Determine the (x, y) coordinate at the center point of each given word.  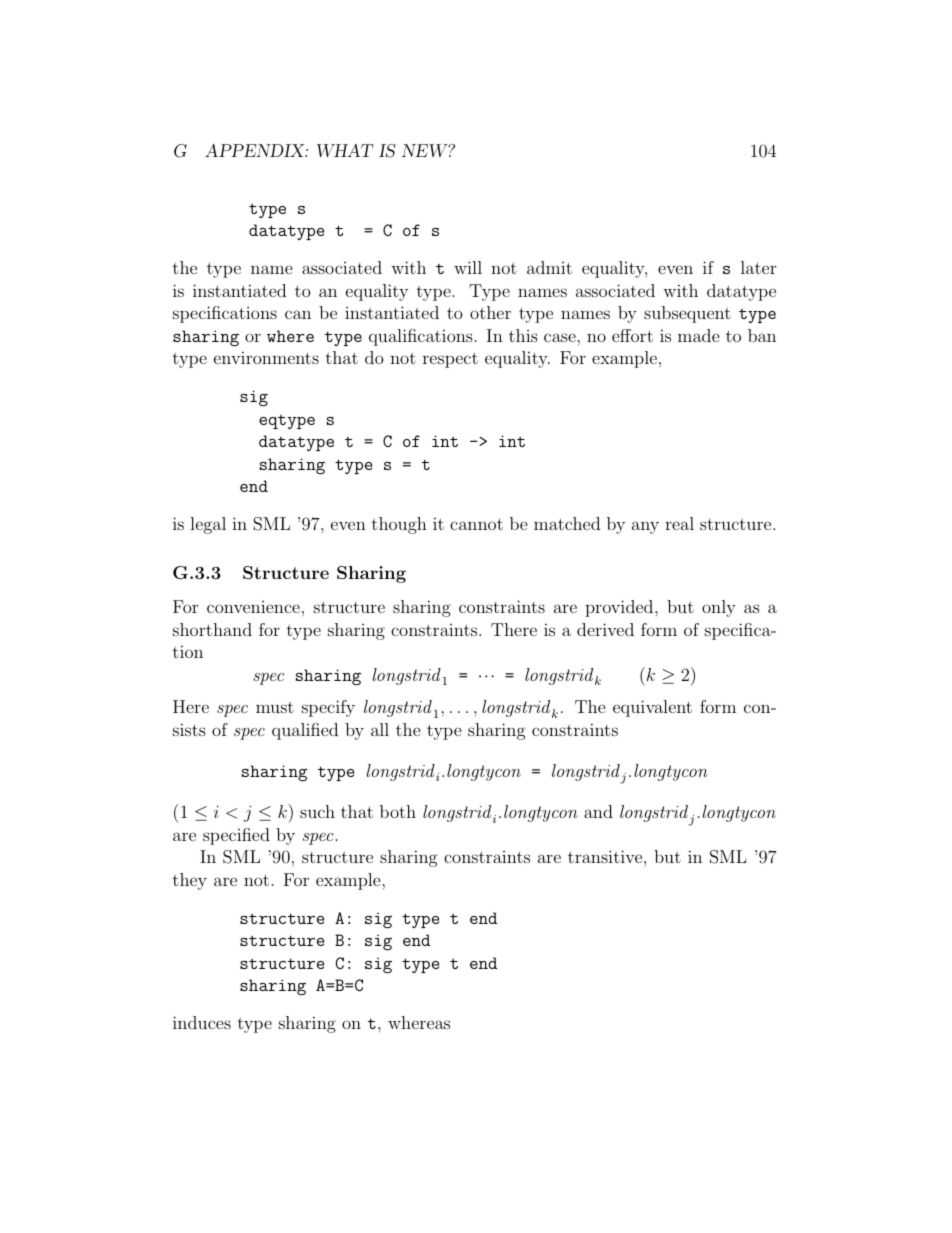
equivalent (652, 708)
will (468, 267)
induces (202, 1022)
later (758, 267)
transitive (605, 856)
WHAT (345, 150)
